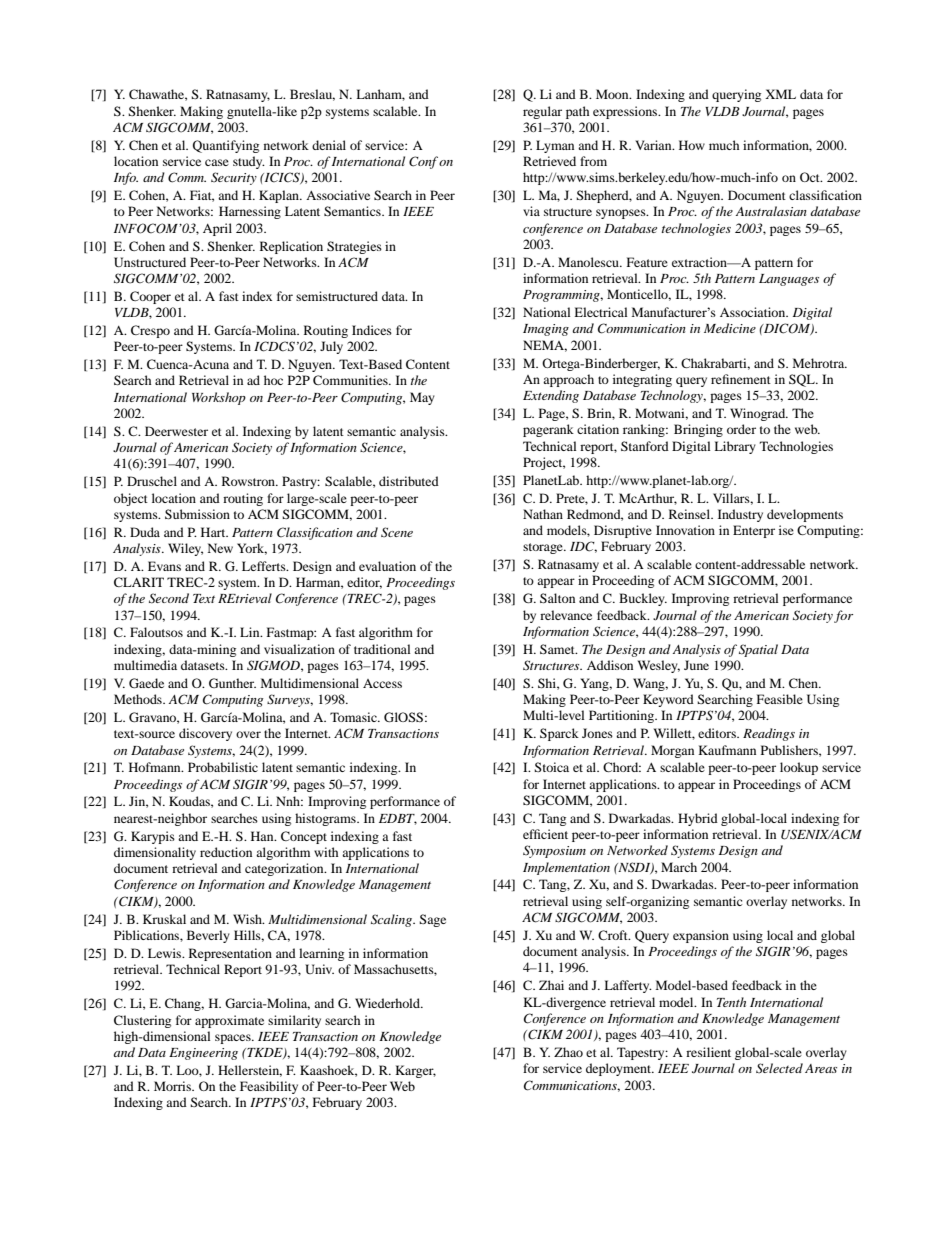 The height and width of the image is (1233, 952). What do you see at coordinates (708, 1052) in the image?
I see `resilient` at bounding box center [708, 1052].
